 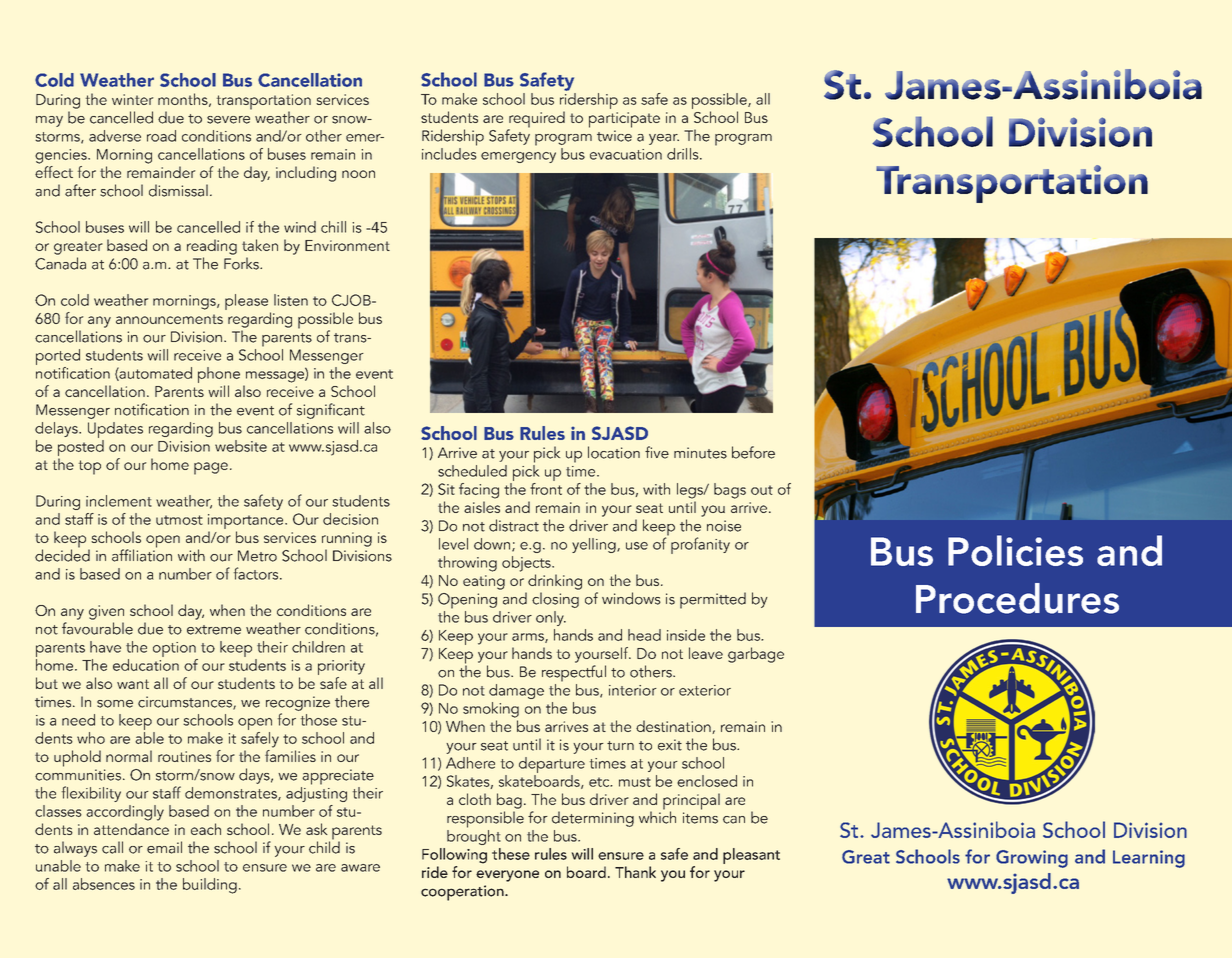 I want to click on front, so click(x=546, y=487).
